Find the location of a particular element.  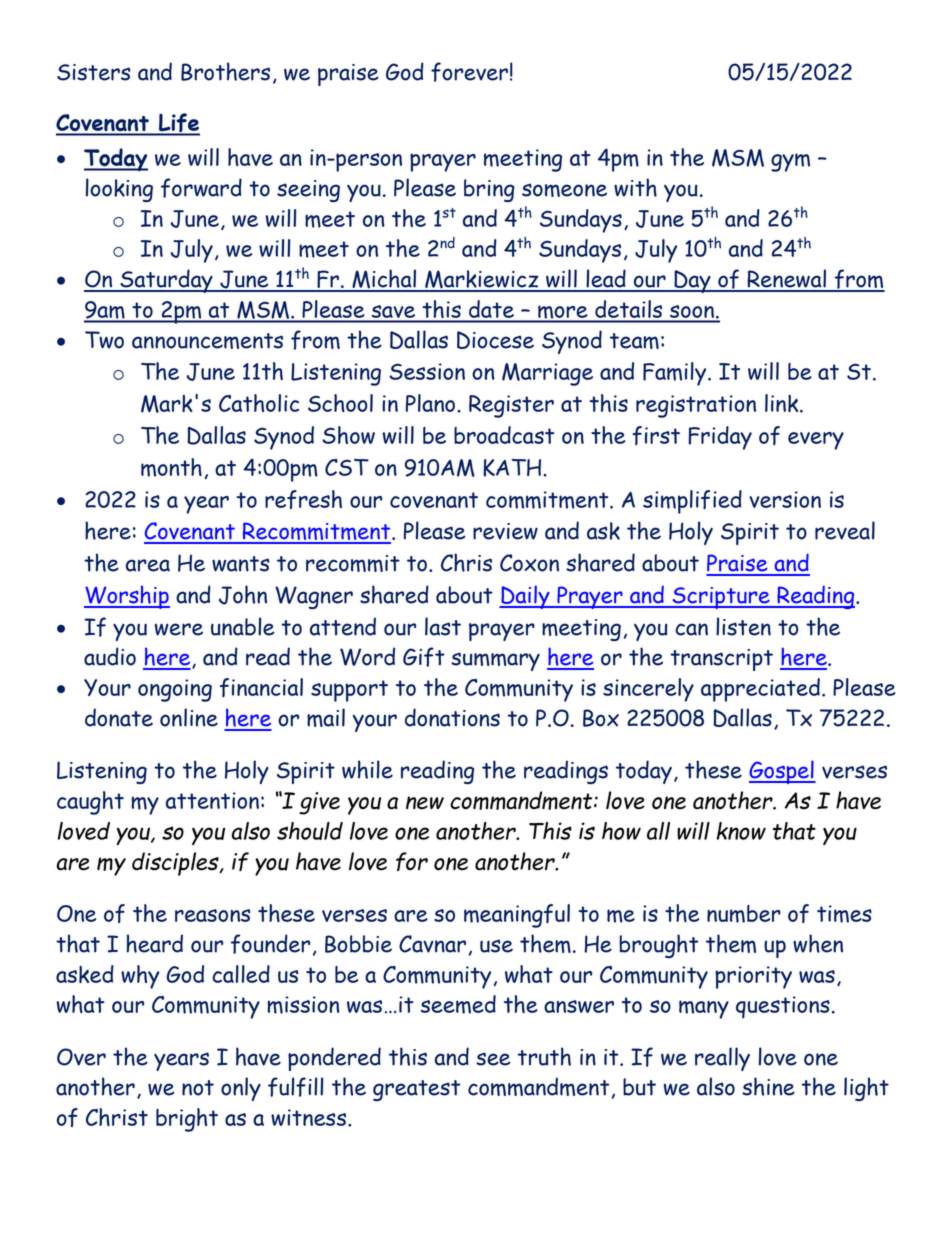

Scripture is located at coordinates (721, 598).
